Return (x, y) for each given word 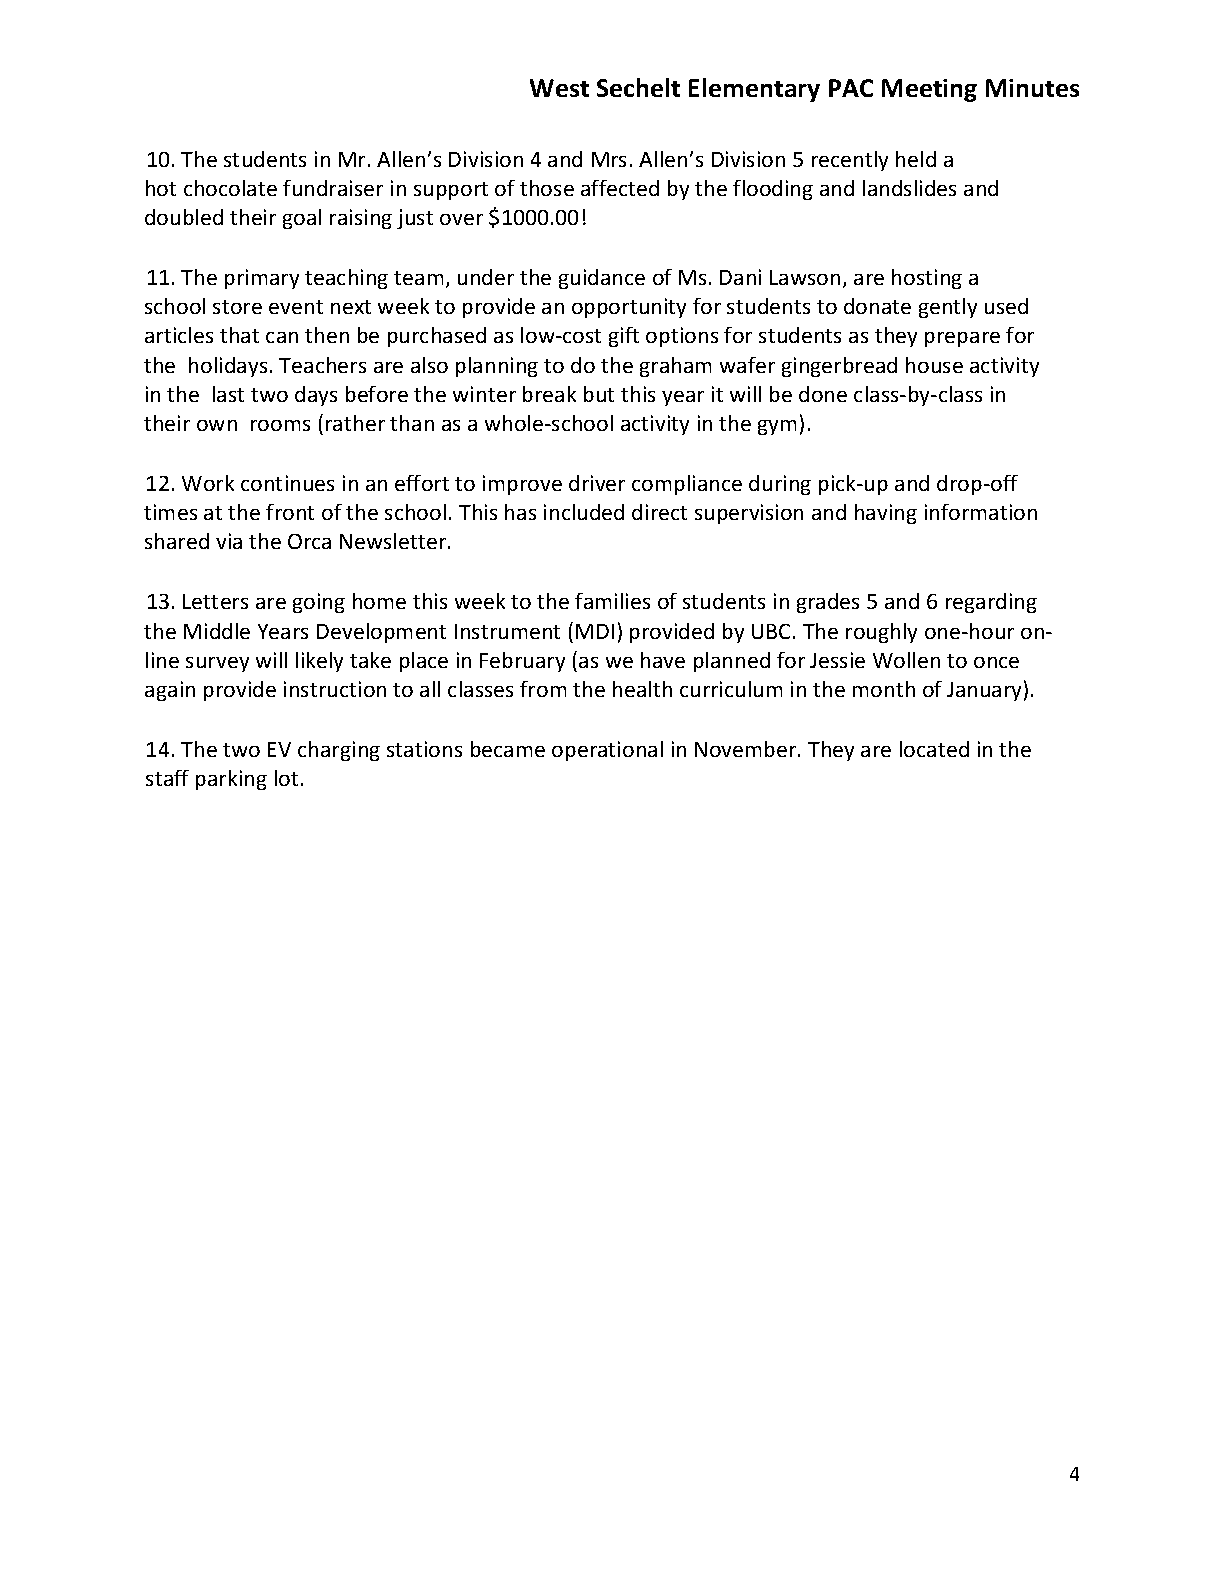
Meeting (929, 90)
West (559, 88)
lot (286, 778)
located (934, 749)
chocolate (230, 188)
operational (607, 751)
